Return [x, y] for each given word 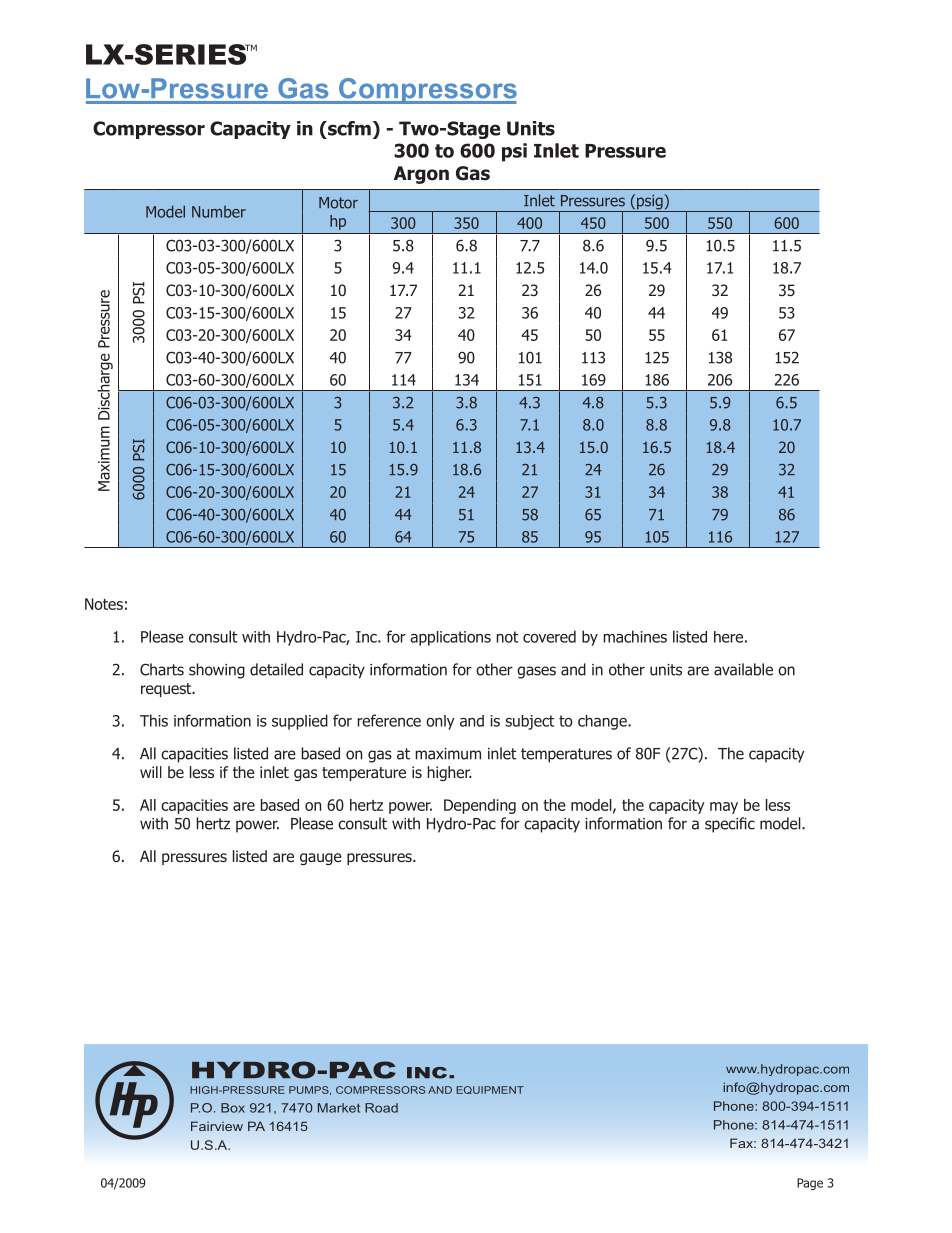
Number [219, 212]
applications [450, 638]
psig [650, 203]
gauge [321, 859]
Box [233, 1108]
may [724, 808]
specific [730, 825]
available [743, 669]
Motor [338, 203]
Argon [421, 175]
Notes [104, 604]
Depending [480, 806]
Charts [162, 669]
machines [635, 636]
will [151, 772]
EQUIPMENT [490, 1090]
